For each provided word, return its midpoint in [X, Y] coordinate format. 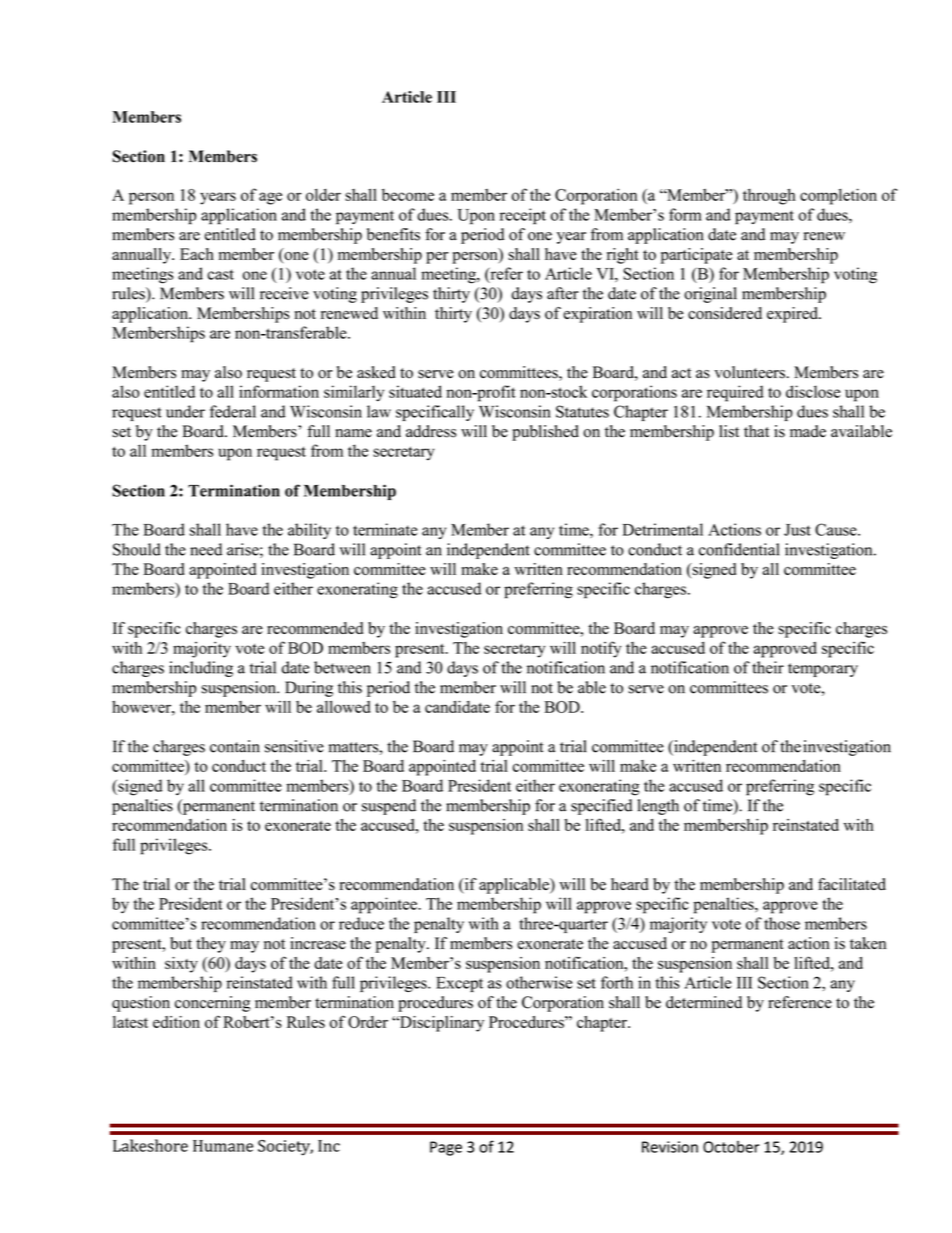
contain [235, 746]
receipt [523, 216]
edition [176, 1022]
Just [797, 530]
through [769, 196]
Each [197, 254]
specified [602, 807]
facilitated [852, 884]
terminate [385, 529]
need [206, 549]
